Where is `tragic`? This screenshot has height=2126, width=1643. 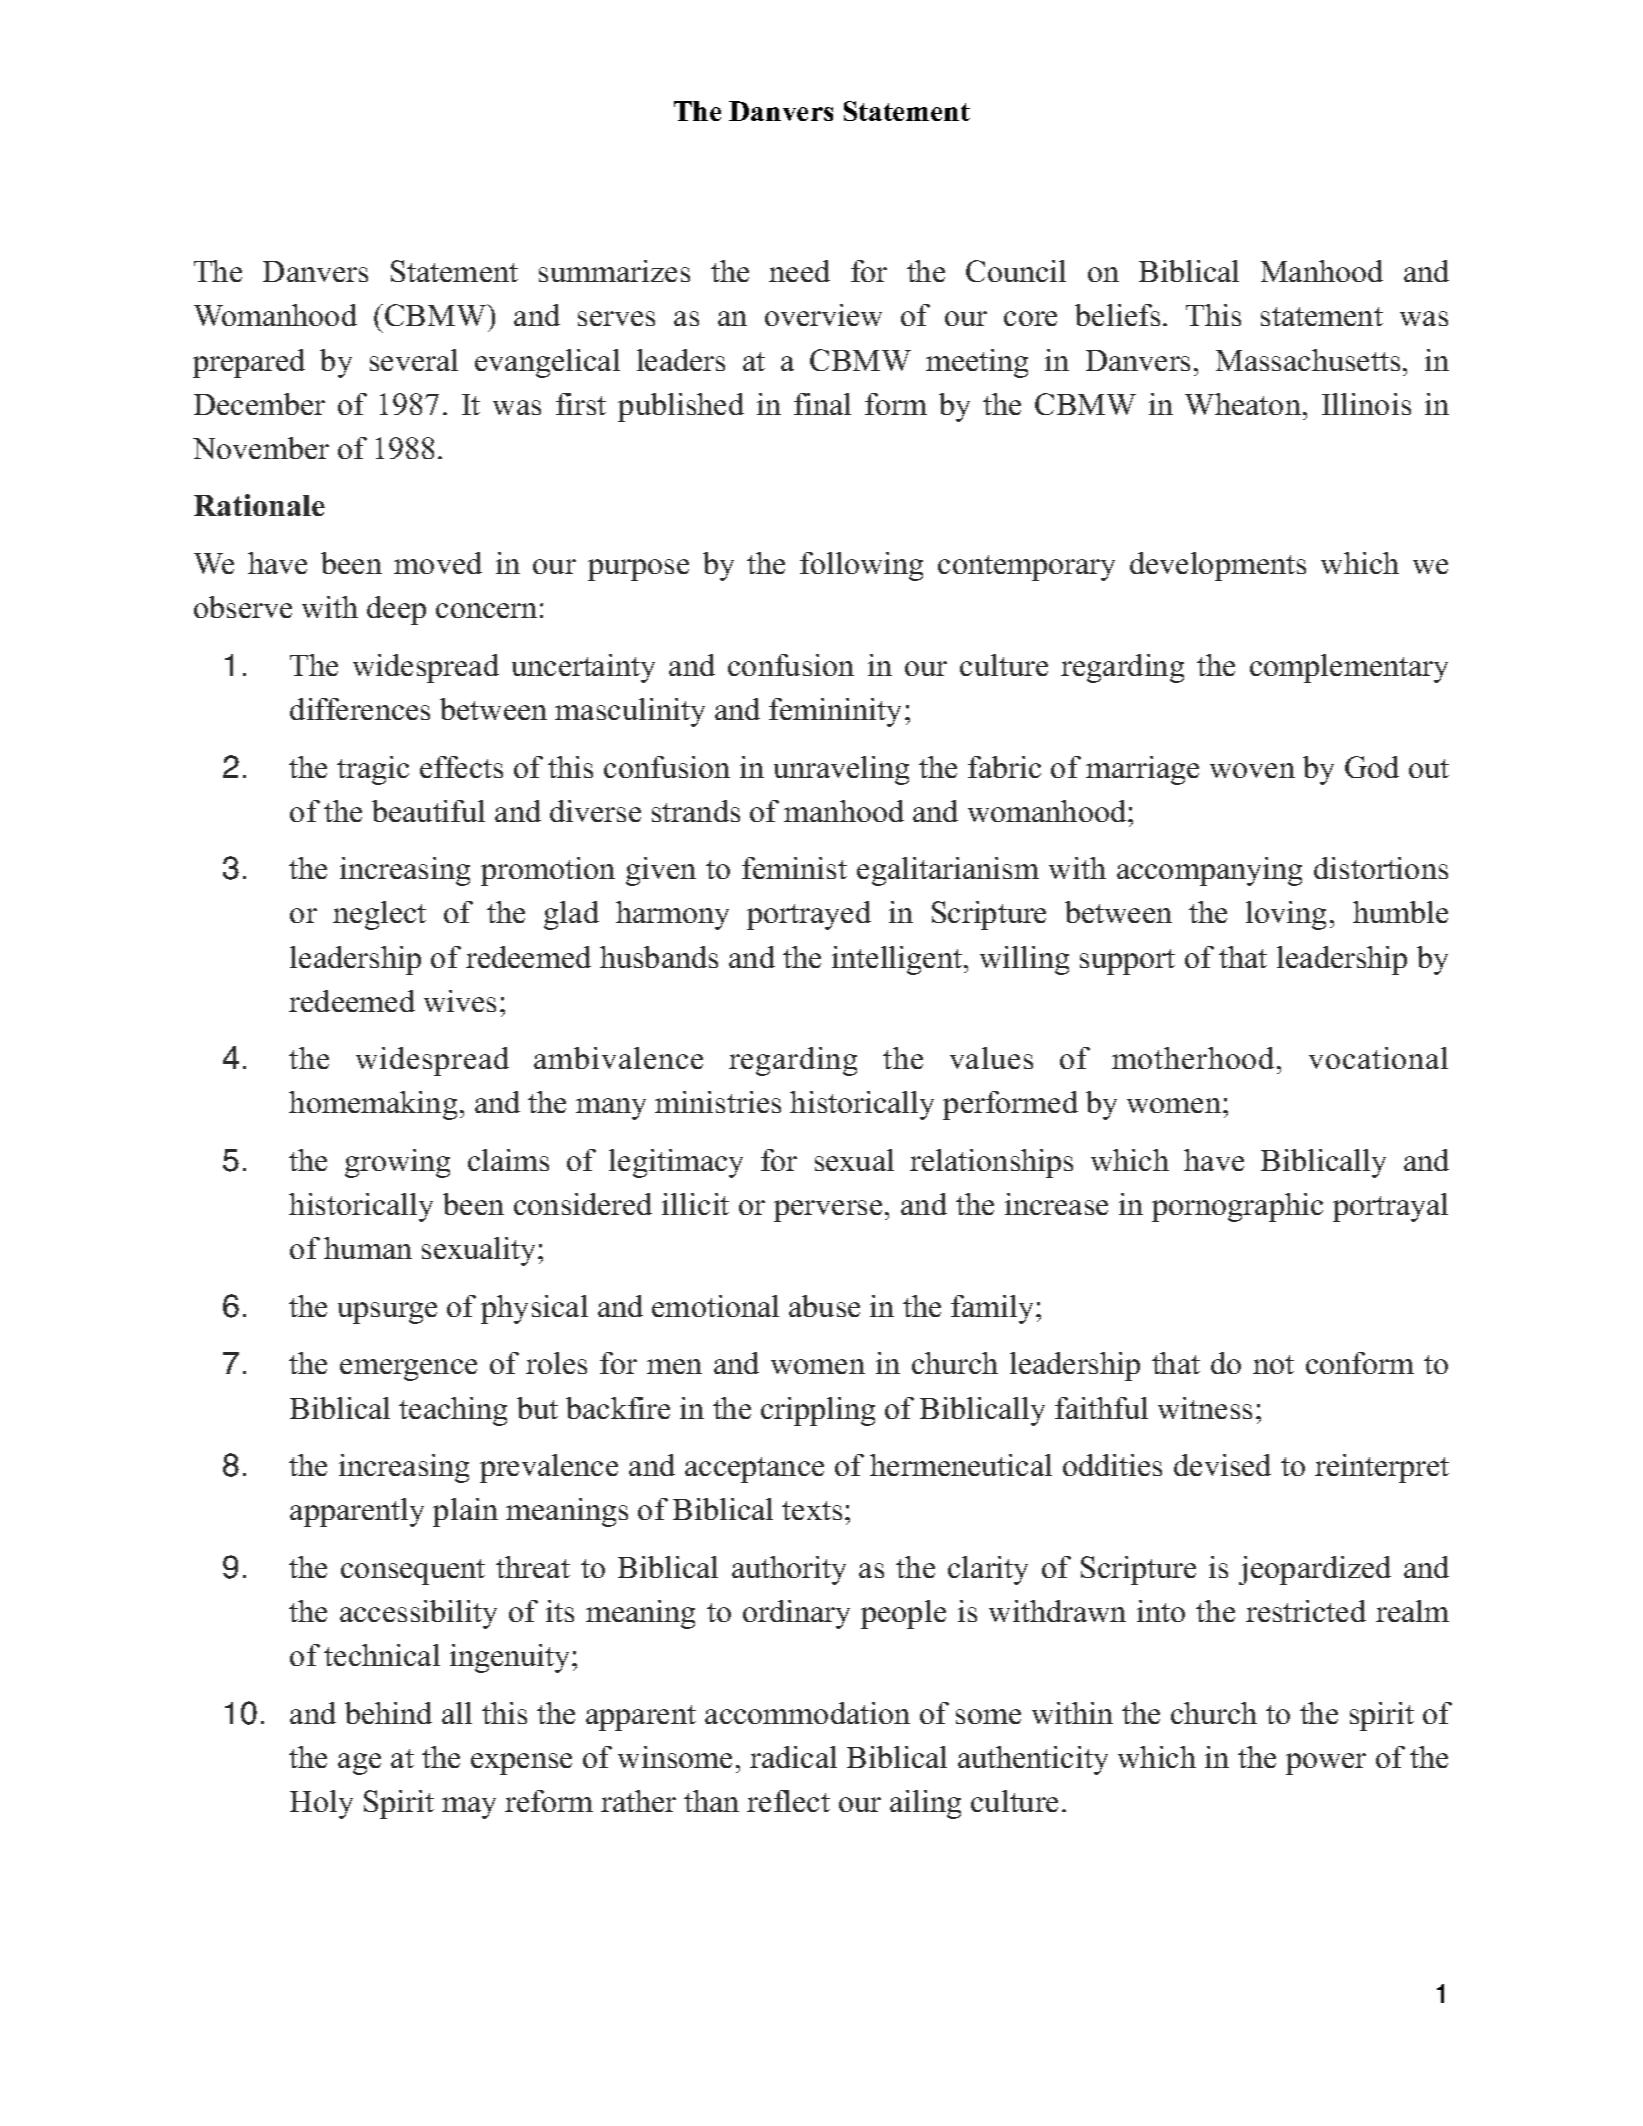 tragic is located at coordinates (373, 770).
